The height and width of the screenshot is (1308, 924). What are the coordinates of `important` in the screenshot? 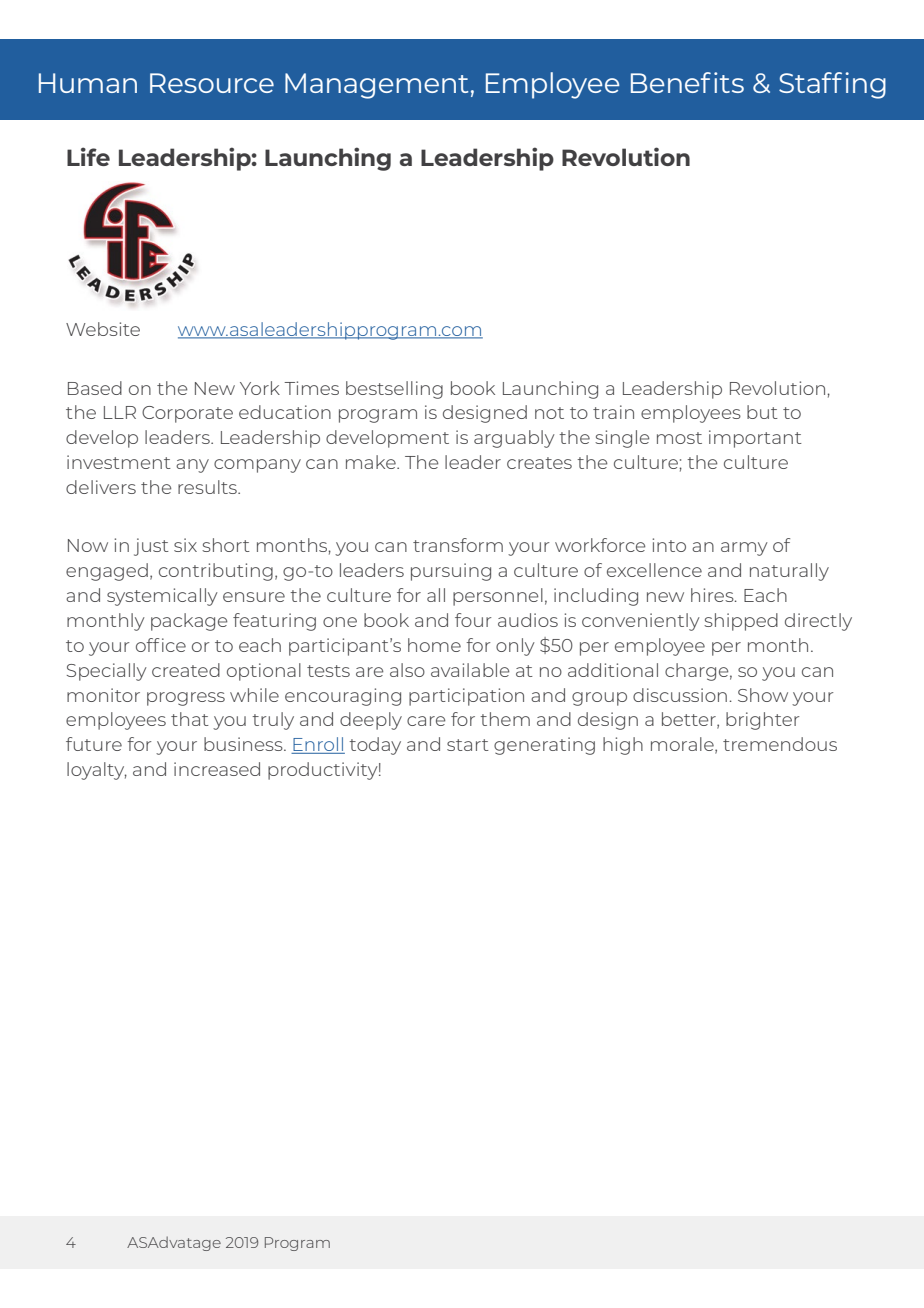 It's located at (755, 439).
